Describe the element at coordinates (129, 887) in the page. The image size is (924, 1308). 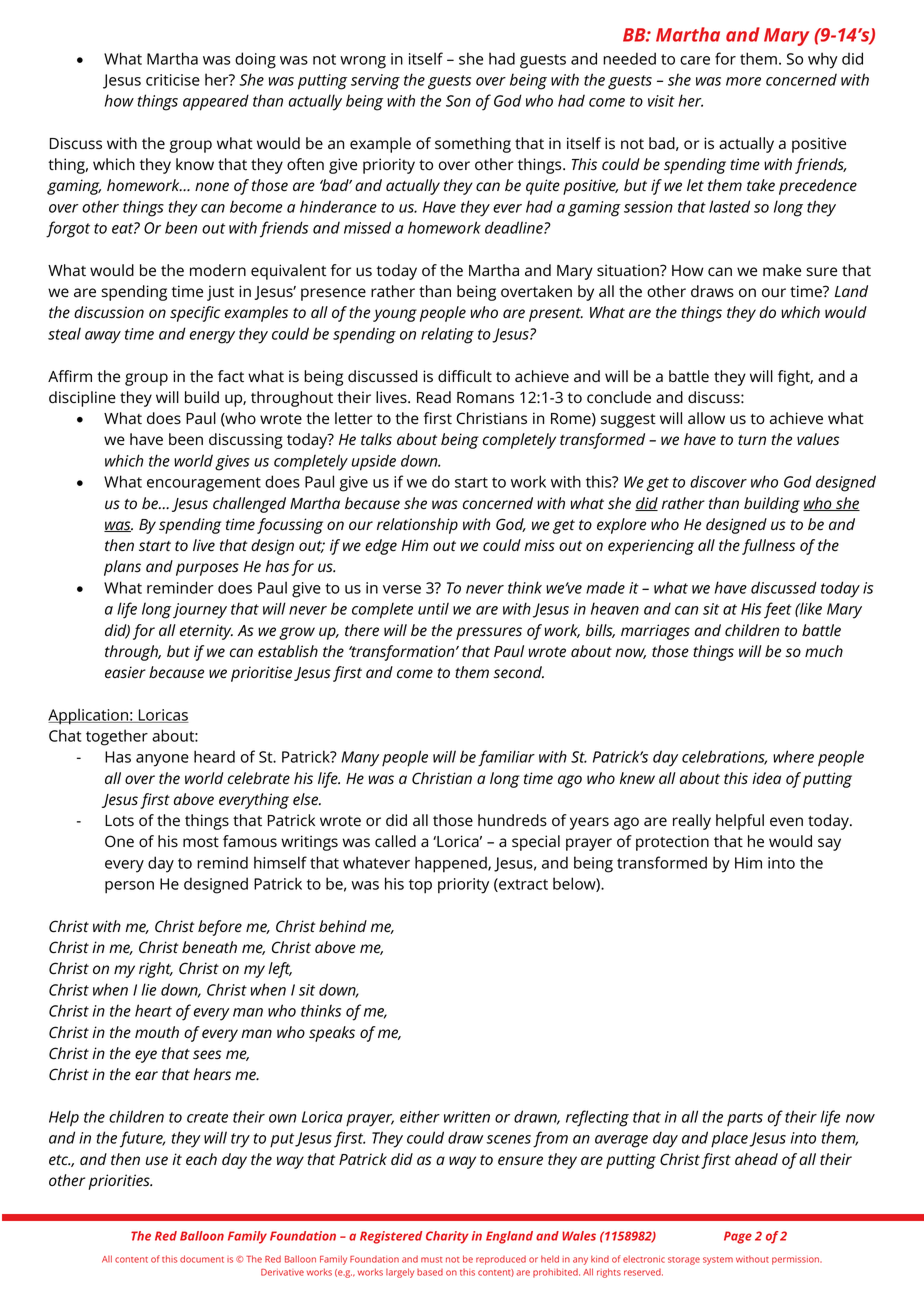
I see `person` at that location.
